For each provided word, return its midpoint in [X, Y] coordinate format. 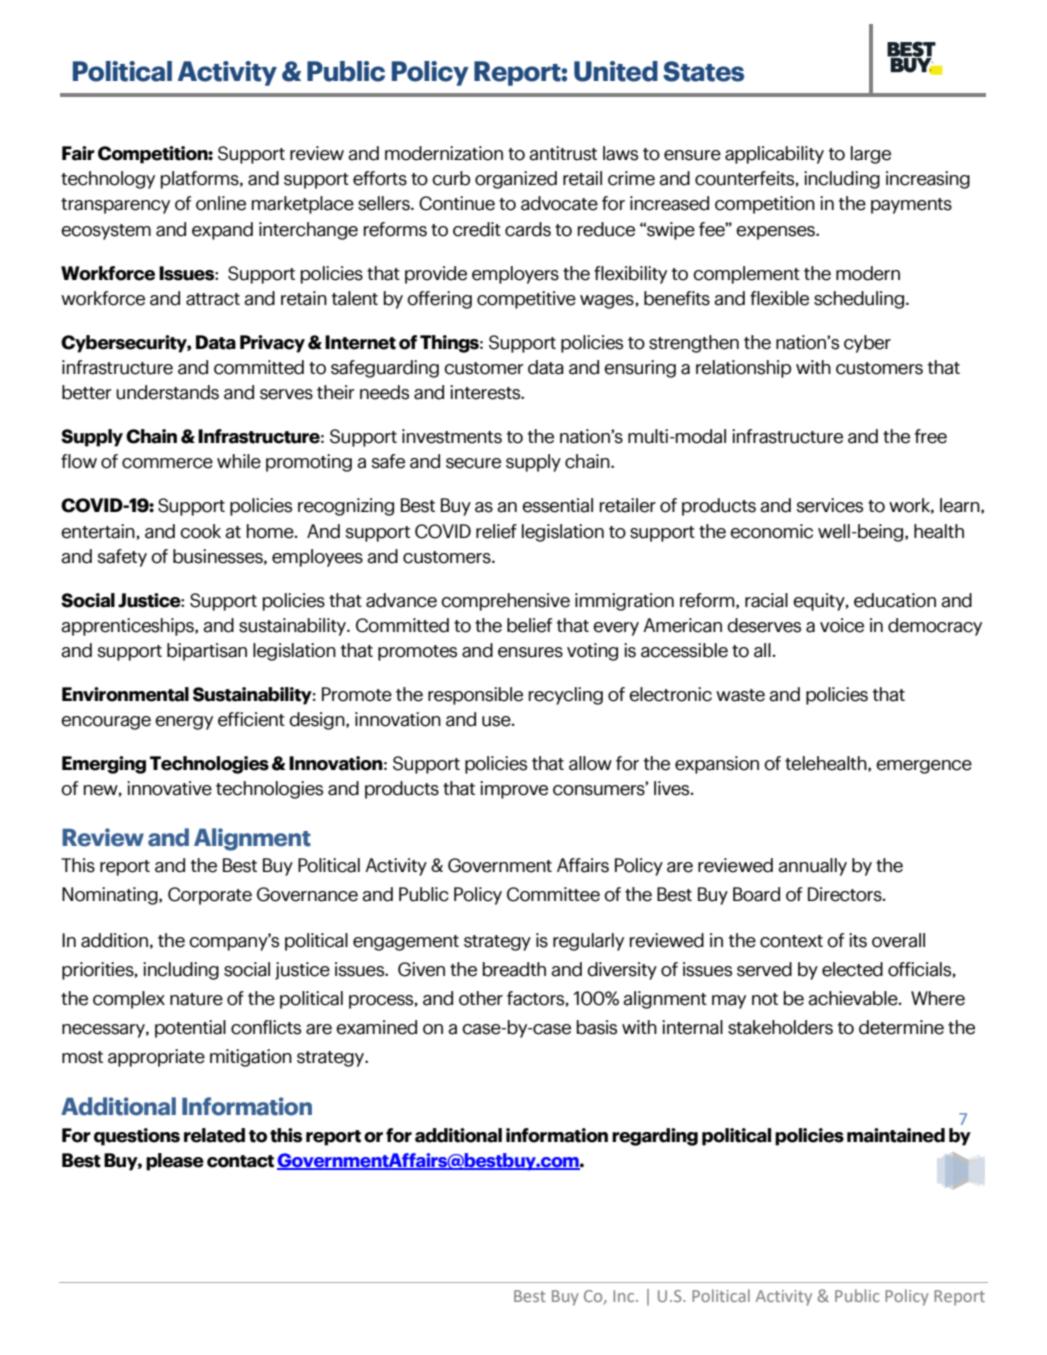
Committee [553, 894]
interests [486, 392]
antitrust [563, 153]
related [214, 1135]
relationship [743, 369]
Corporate [210, 896]
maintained [896, 1135]
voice [842, 625]
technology [108, 180]
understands [167, 392]
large [871, 155]
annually [812, 867]
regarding [655, 1137]
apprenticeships [128, 627]
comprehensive [505, 602]
